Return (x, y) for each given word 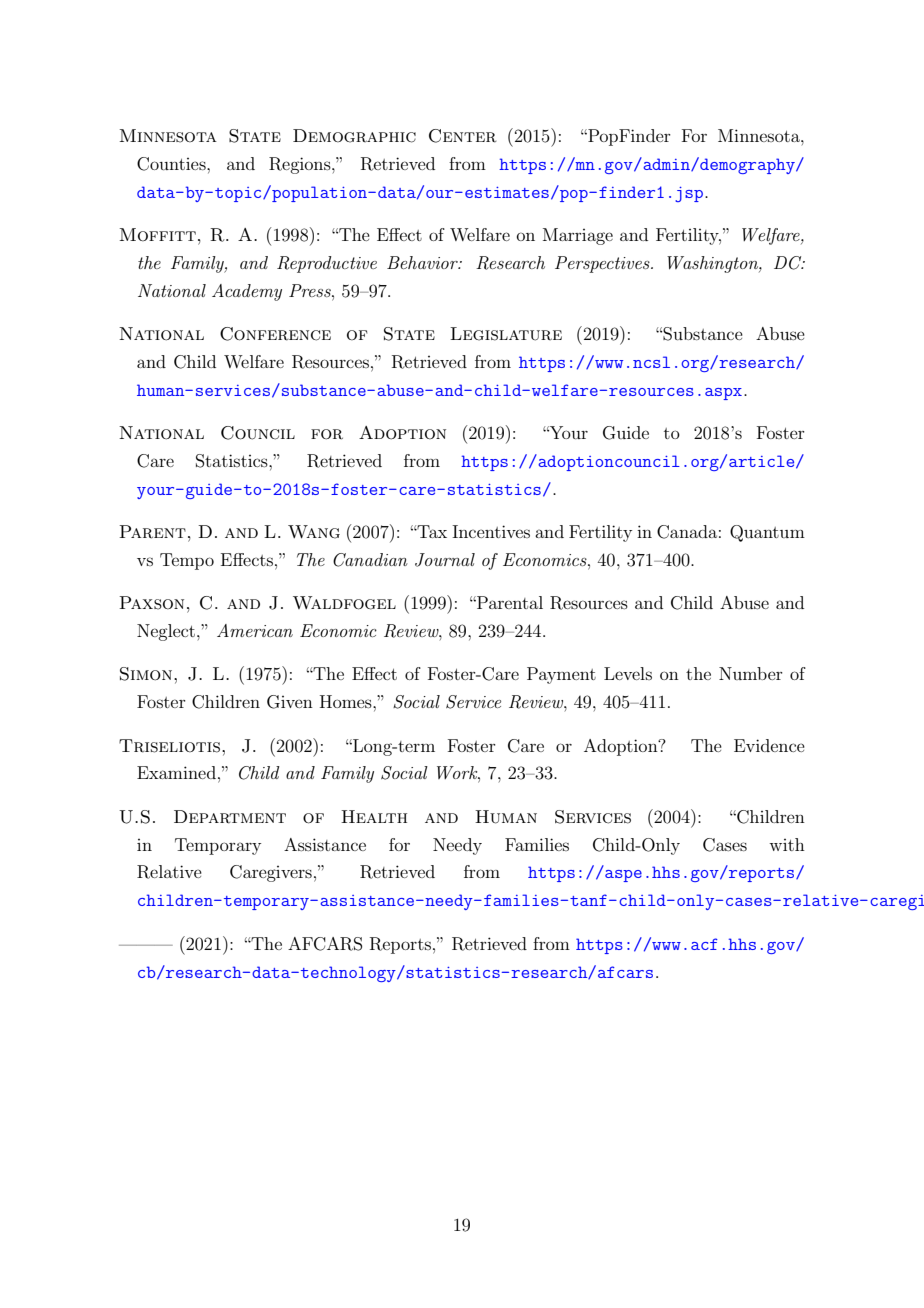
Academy (247, 292)
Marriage (578, 236)
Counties (172, 164)
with (787, 844)
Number (751, 673)
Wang (314, 532)
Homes (347, 701)
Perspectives (603, 264)
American (255, 630)
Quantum (767, 533)
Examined (176, 772)
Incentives (491, 531)
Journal (445, 560)
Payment (561, 675)
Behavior (423, 262)
